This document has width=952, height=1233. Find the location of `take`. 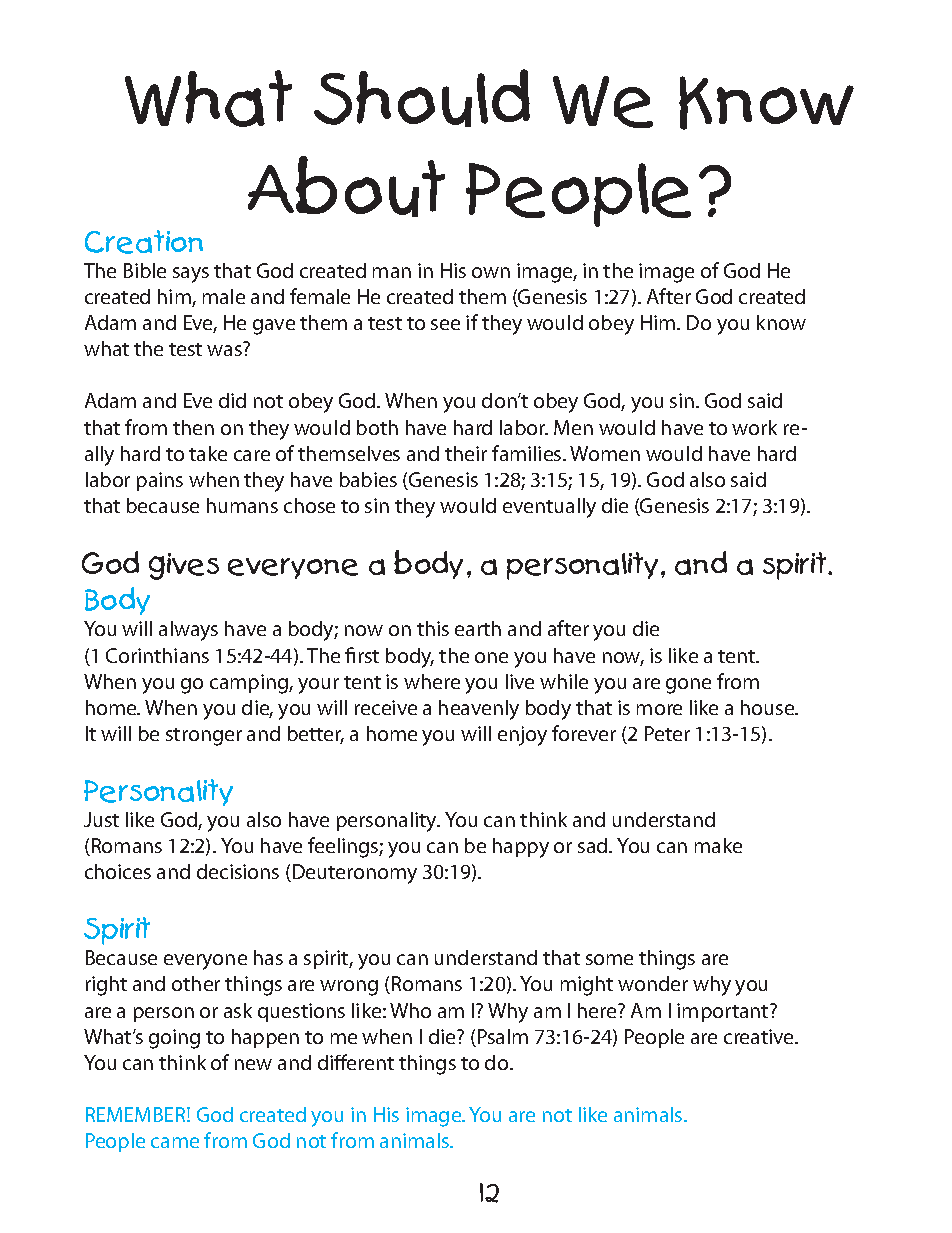

take is located at coordinates (208, 453).
